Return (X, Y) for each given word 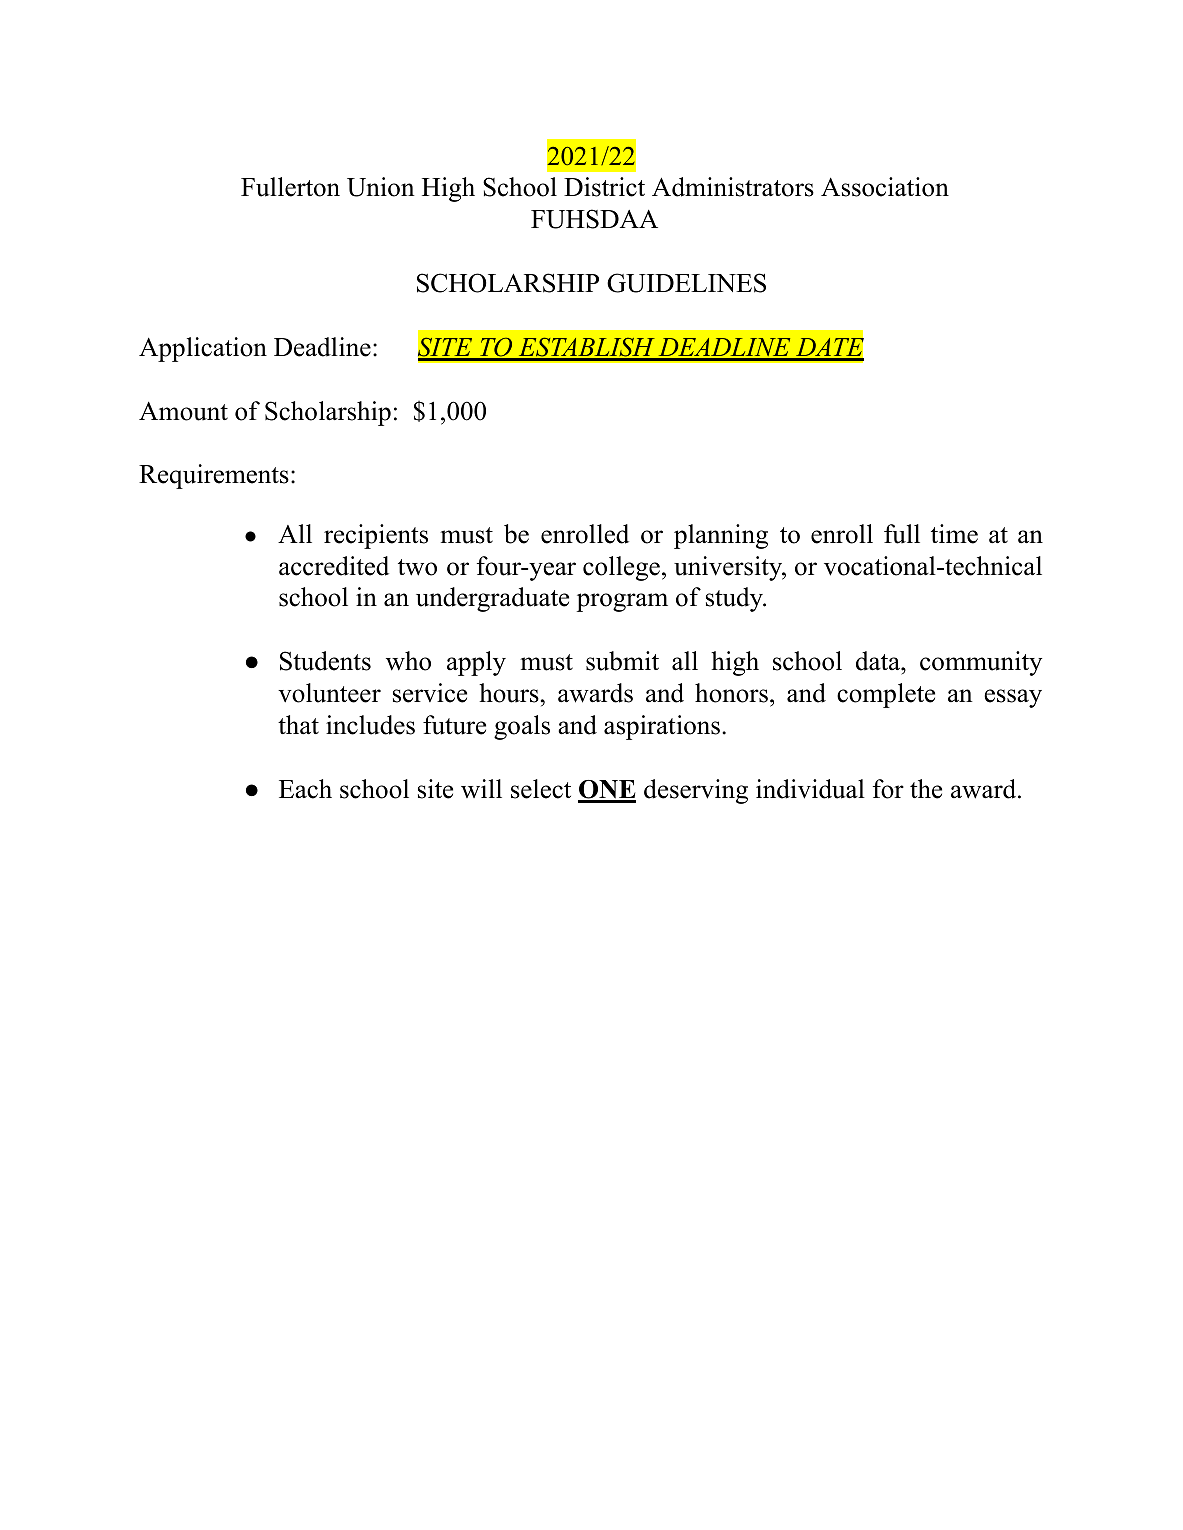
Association (885, 187)
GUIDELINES (686, 283)
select (541, 789)
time (954, 534)
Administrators (733, 187)
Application (203, 349)
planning (721, 536)
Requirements (214, 476)
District (604, 187)
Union (381, 187)
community (981, 663)
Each (305, 789)
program (622, 602)
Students (325, 661)
